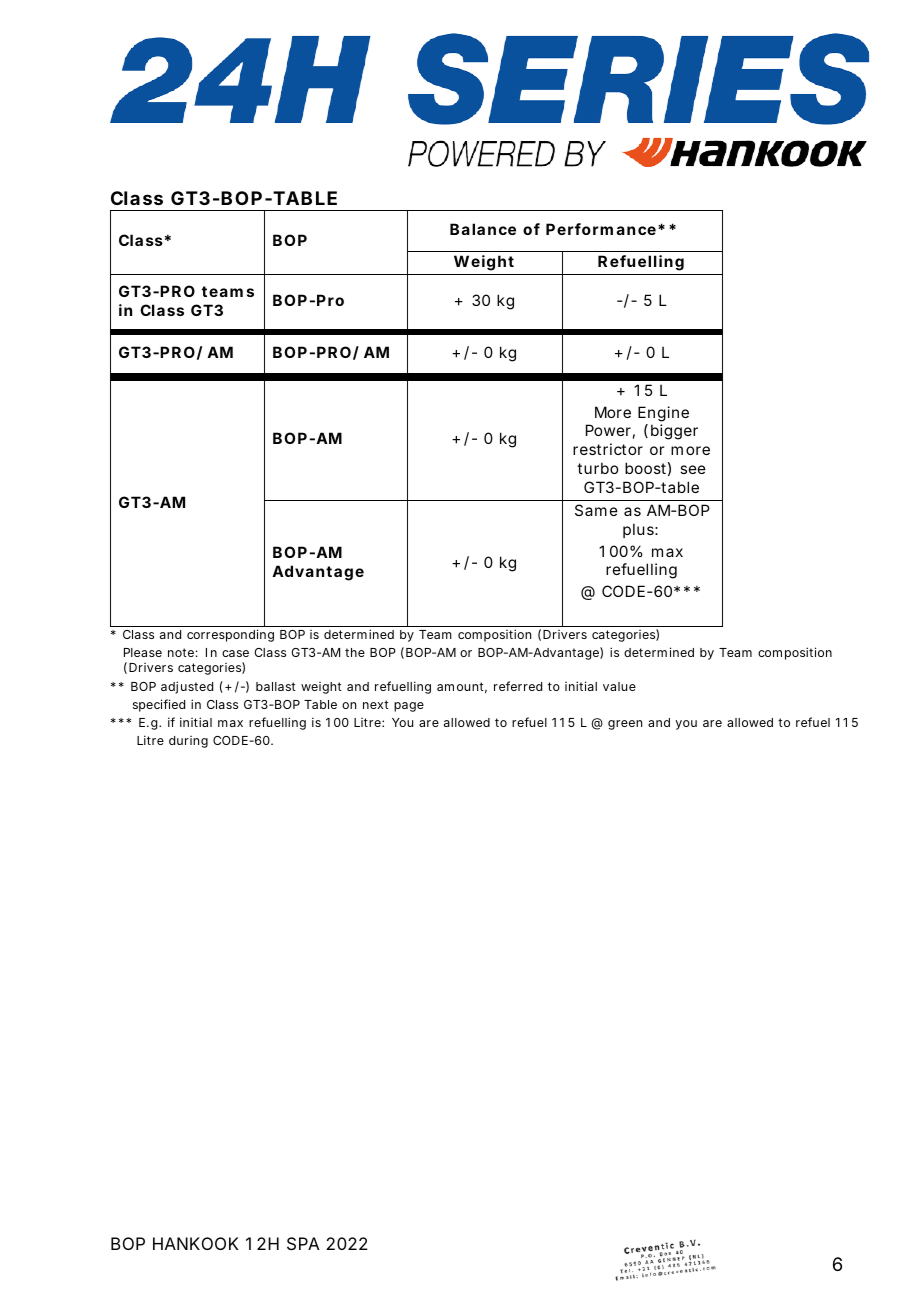  I want to click on turbo, so click(597, 468).
